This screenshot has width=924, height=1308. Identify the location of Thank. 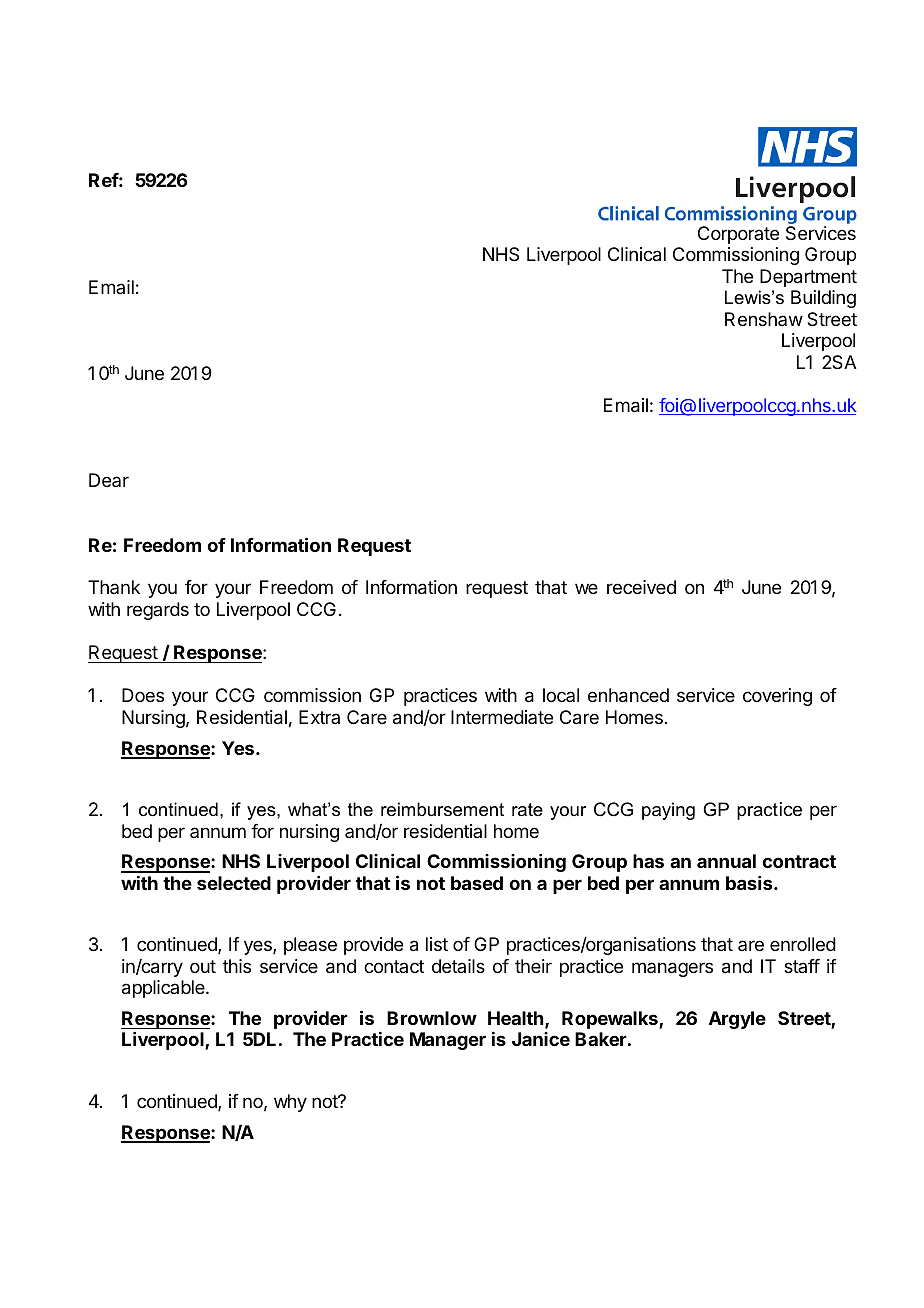
(114, 587).
